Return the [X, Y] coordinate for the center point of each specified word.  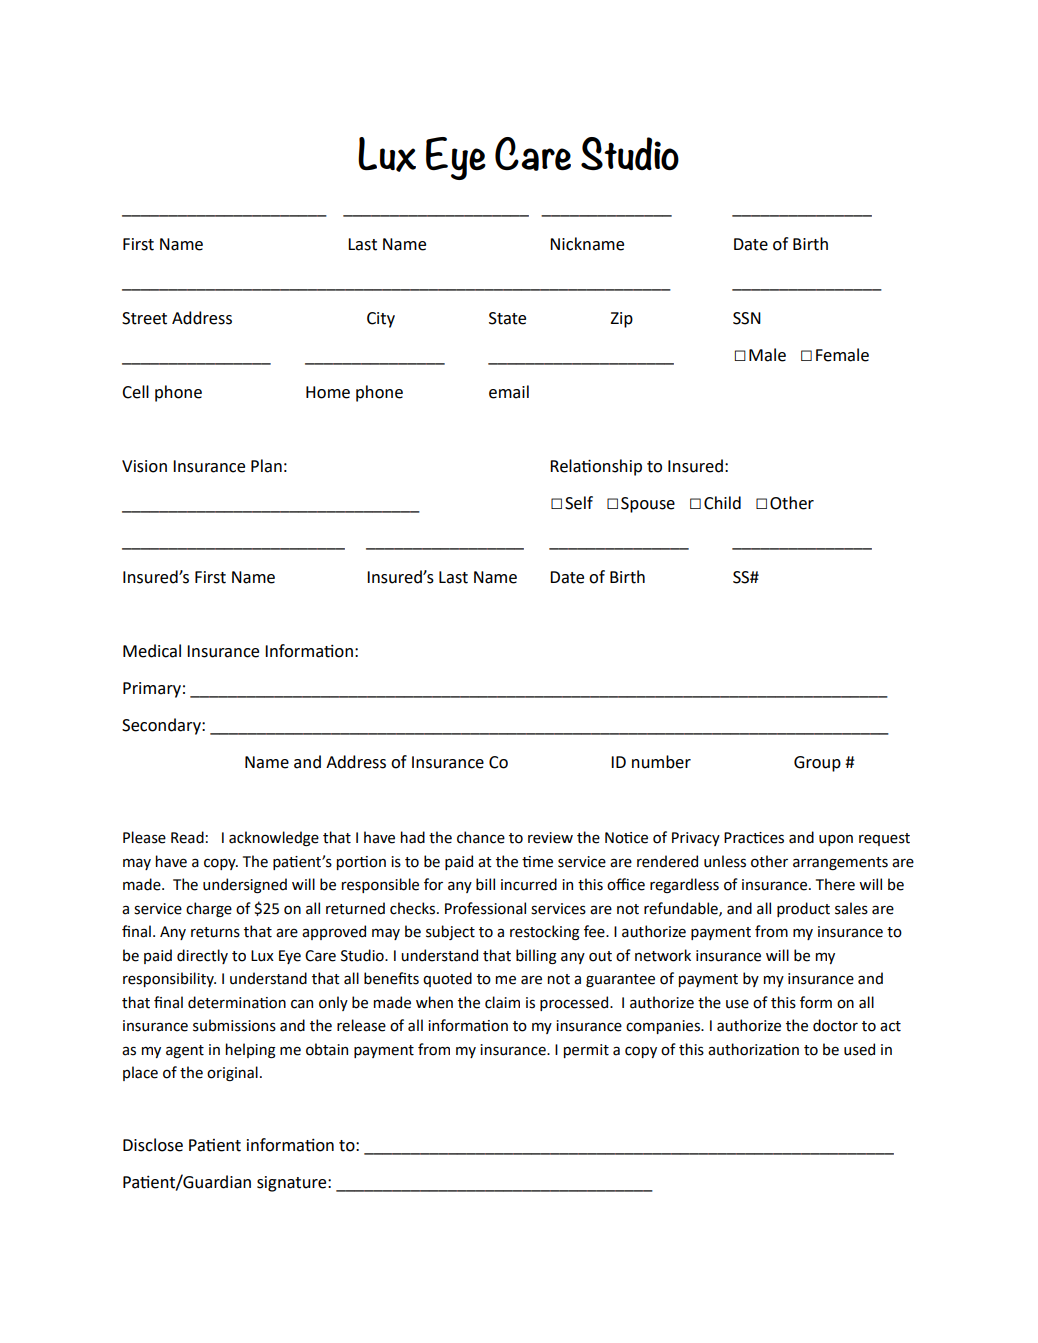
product [803, 909]
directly [202, 956]
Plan [266, 466]
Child [722, 503]
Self [579, 503]
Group [817, 764]
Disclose [153, 1145]
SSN [747, 318]
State [507, 318]
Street [144, 318]
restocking [545, 932]
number [661, 762]
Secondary [162, 726]
